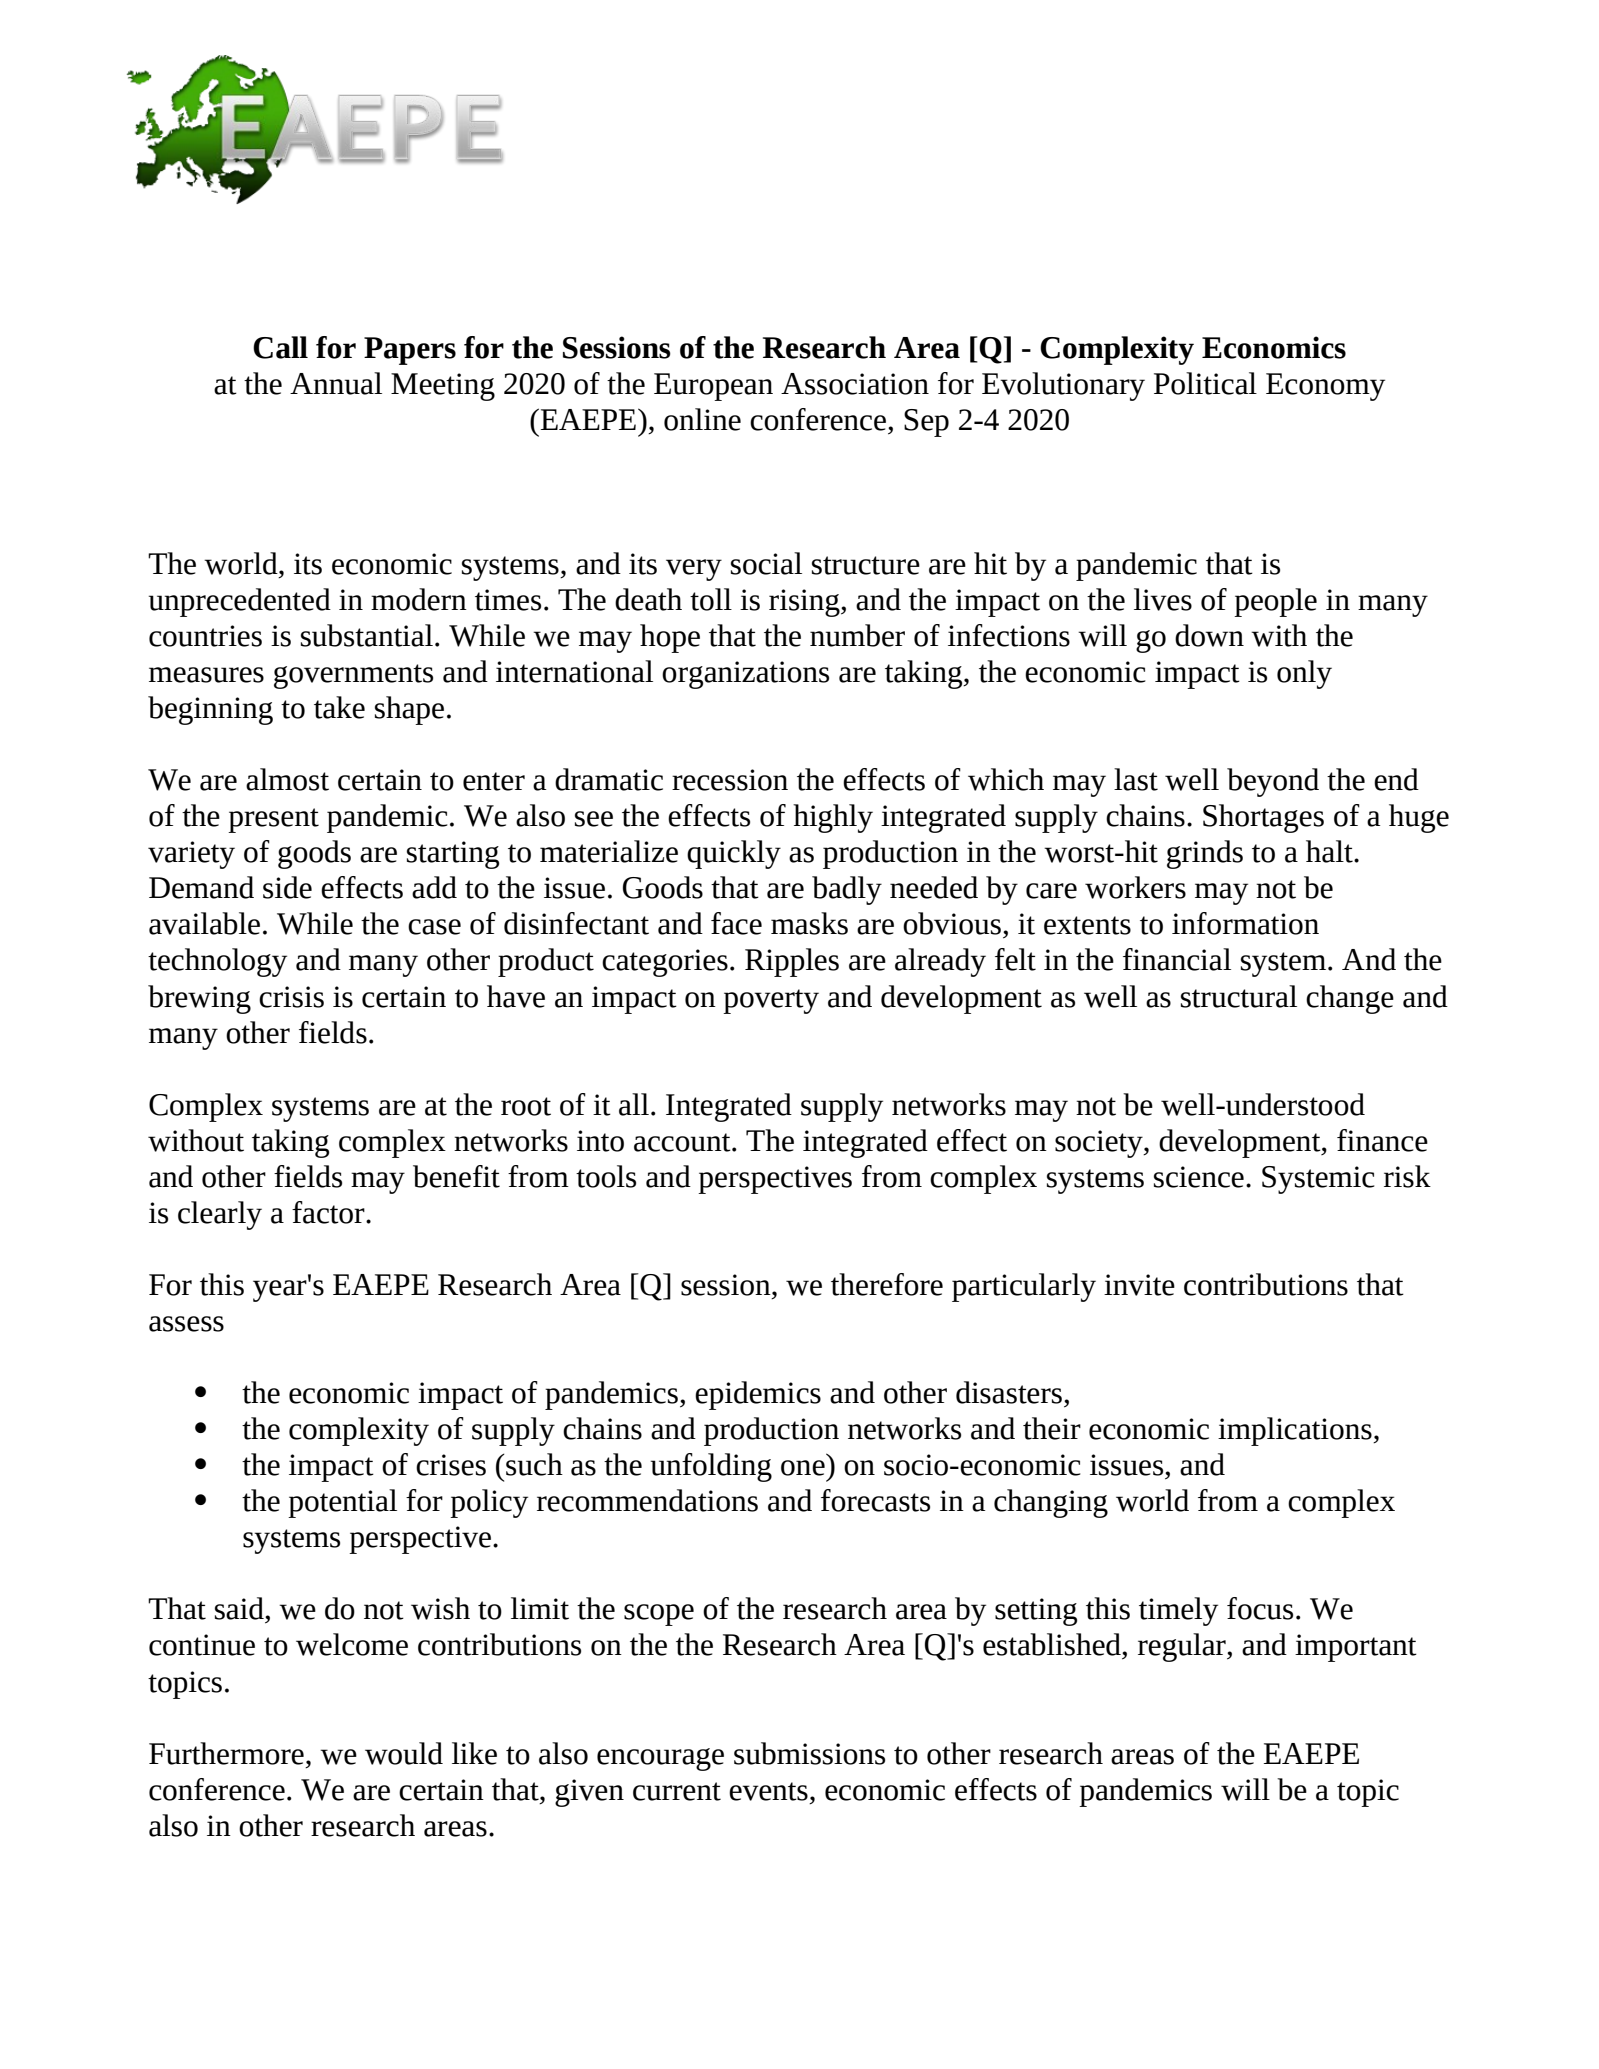  What do you see at coordinates (291, 997) in the screenshot?
I see `crisis` at bounding box center [291, 997].
